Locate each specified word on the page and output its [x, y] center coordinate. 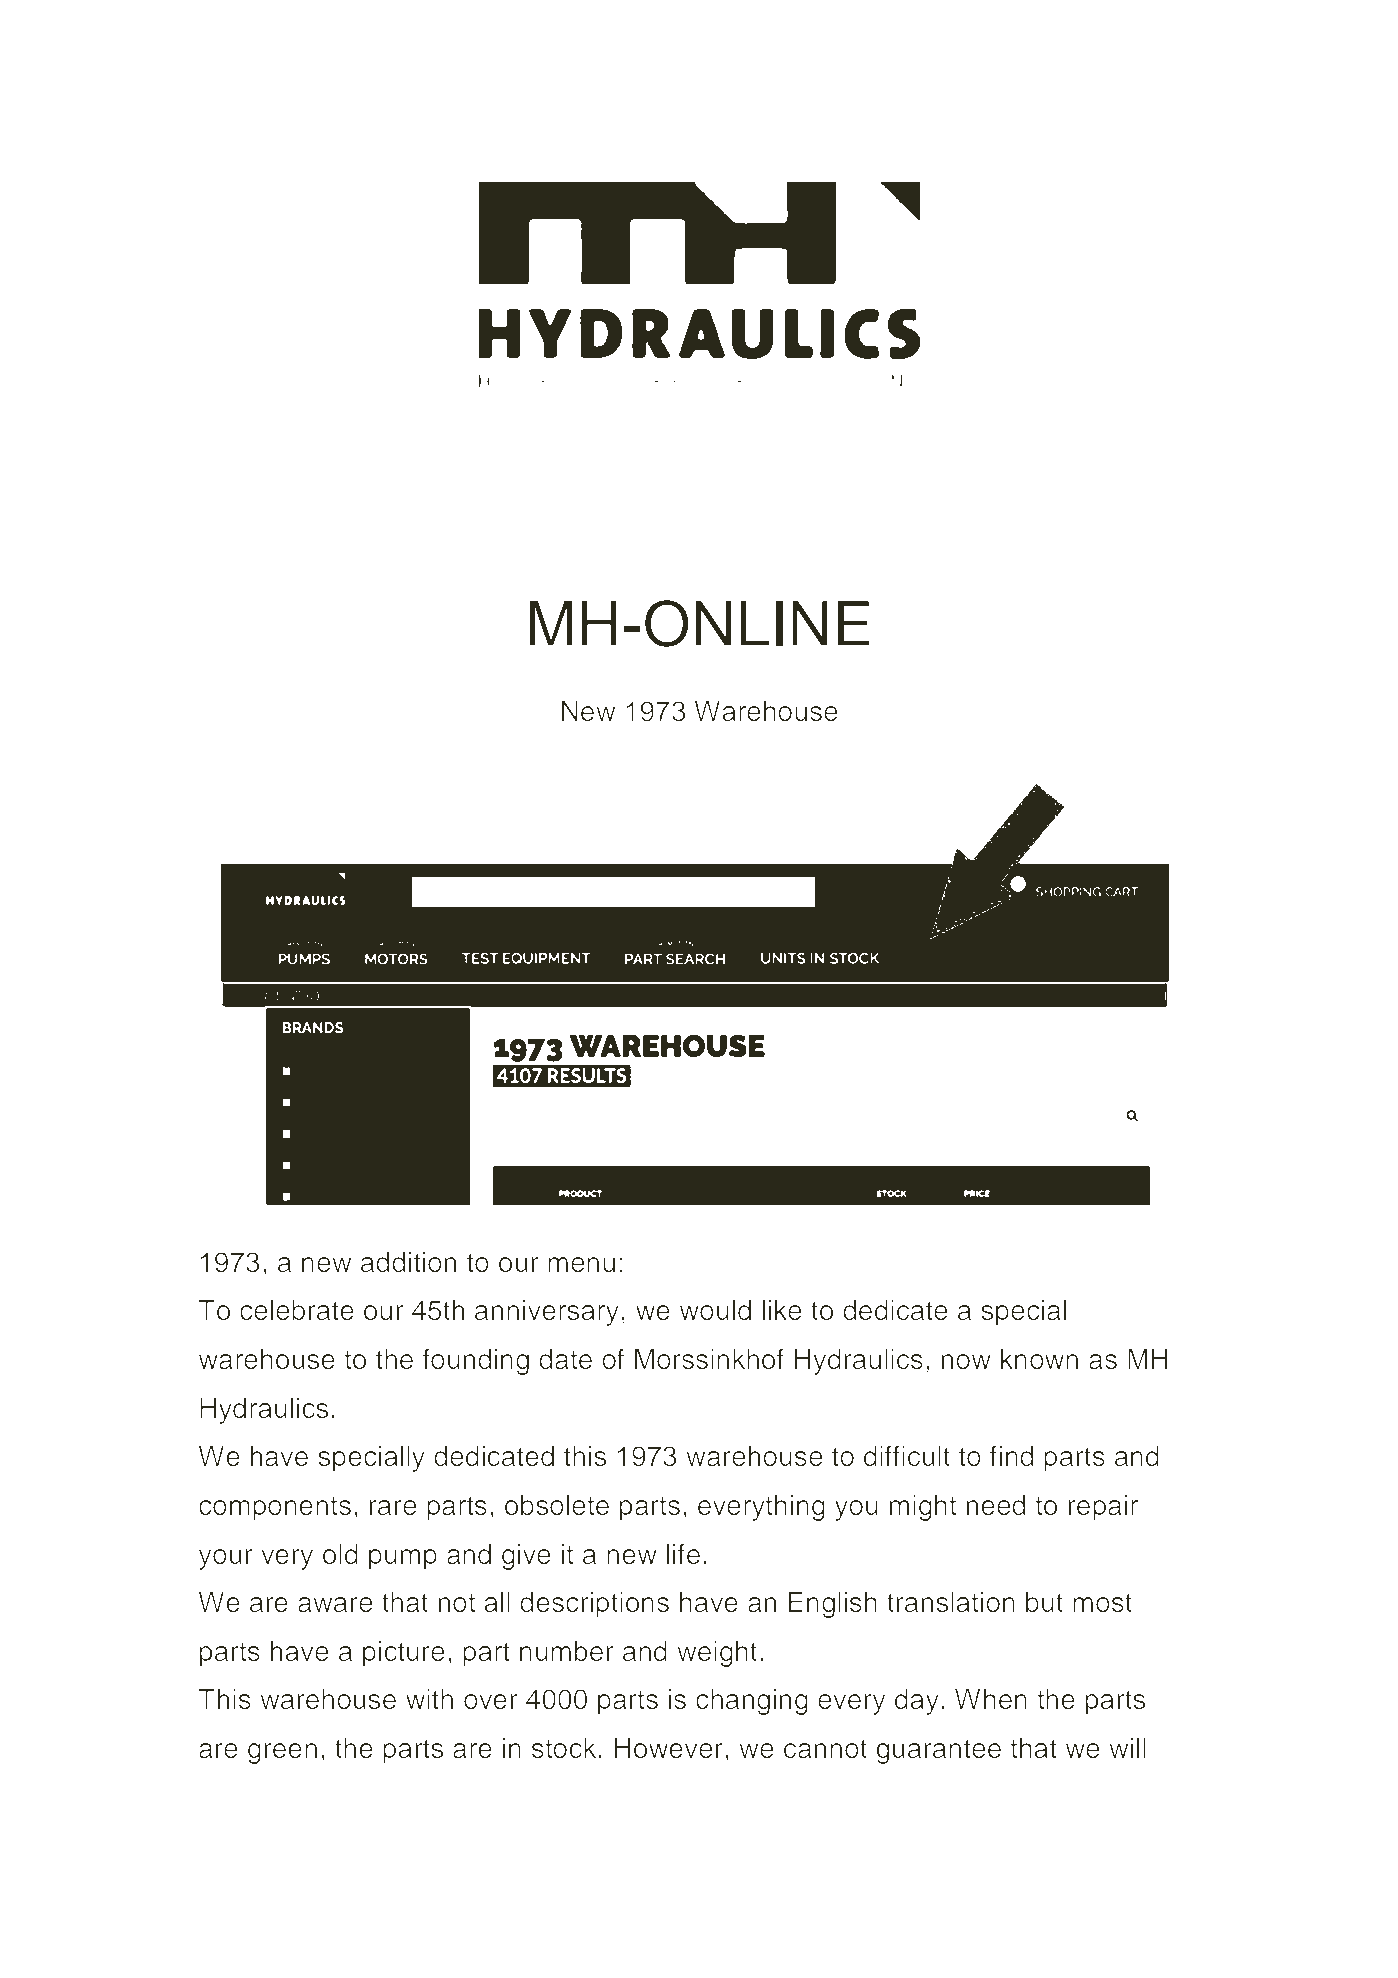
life [683, 1554]
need [996, 1505]
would [715, 1310]
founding [476, 1361]
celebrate [297, 1310]
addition [409, 1262]
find [1012, 1456]
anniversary [547, 1313]
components [275, 1508]
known [1039, 1359]
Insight [557, 512]
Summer [689, 509]
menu [581, 1265]
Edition [822, 508]
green [282, 1753]
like [782, 1310]
